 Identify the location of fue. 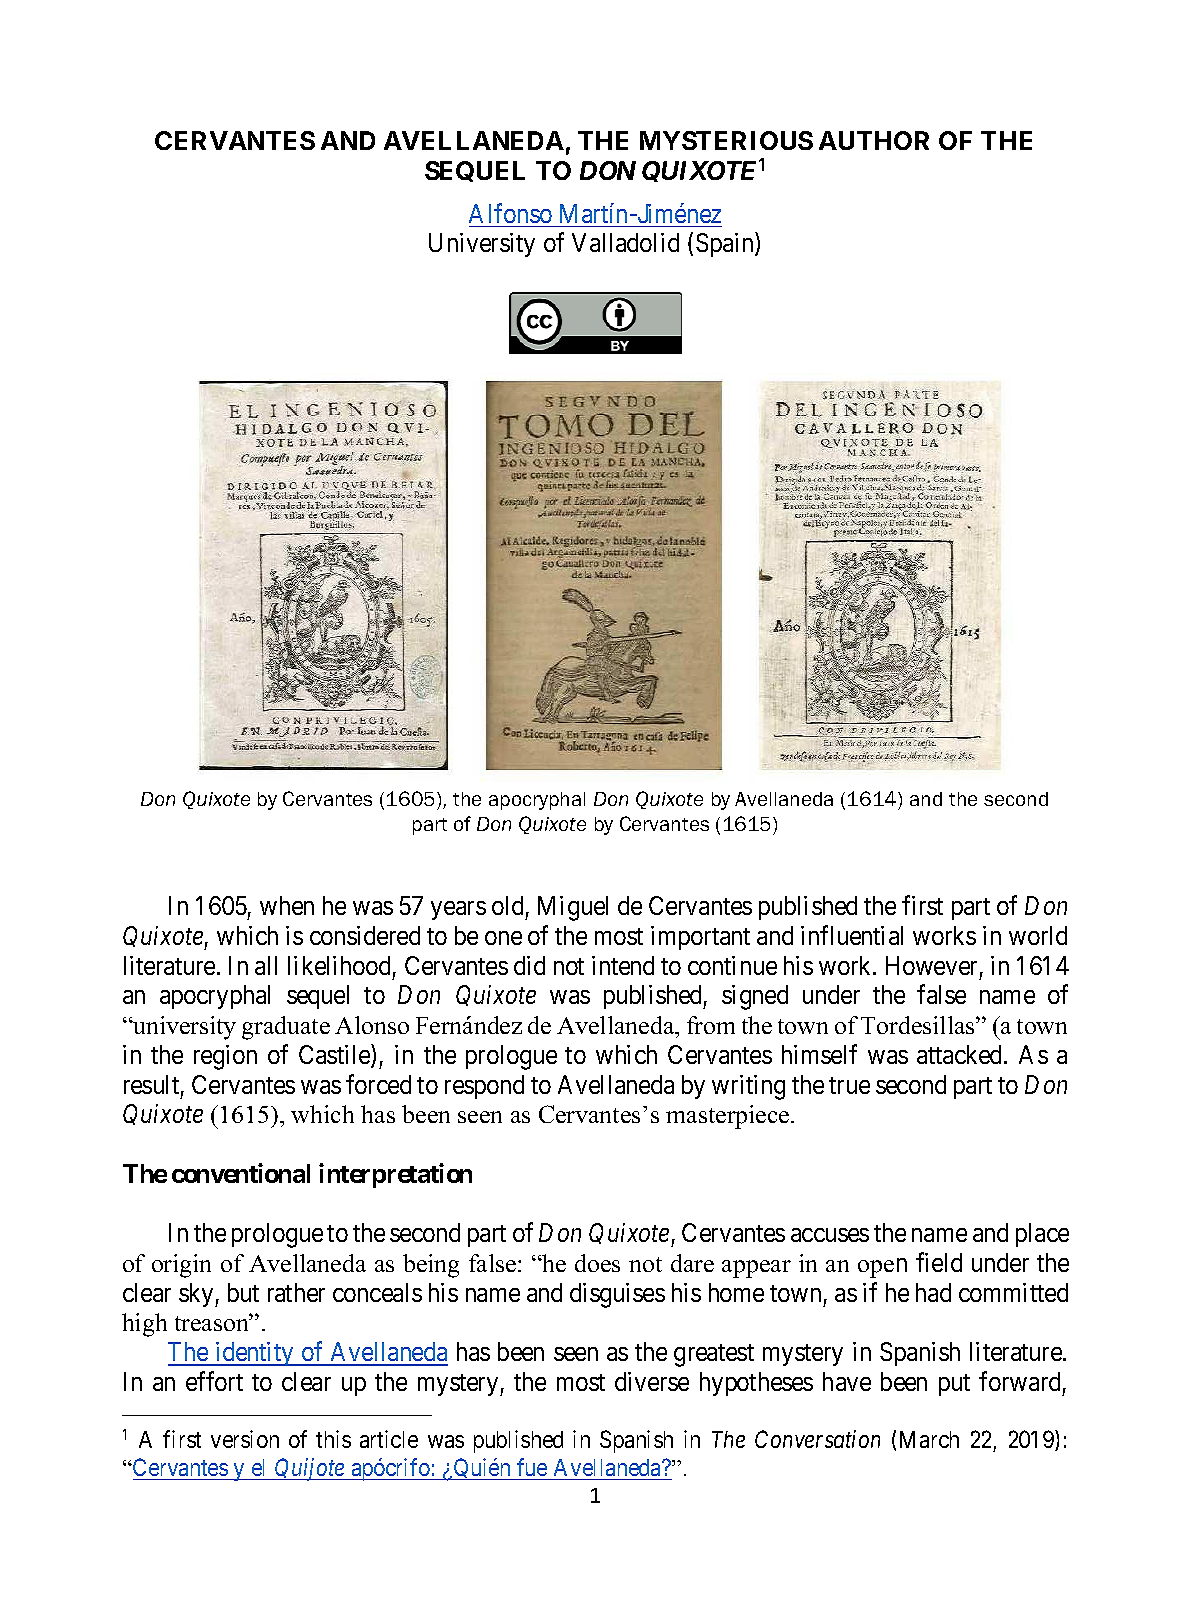
(532, 1467).
